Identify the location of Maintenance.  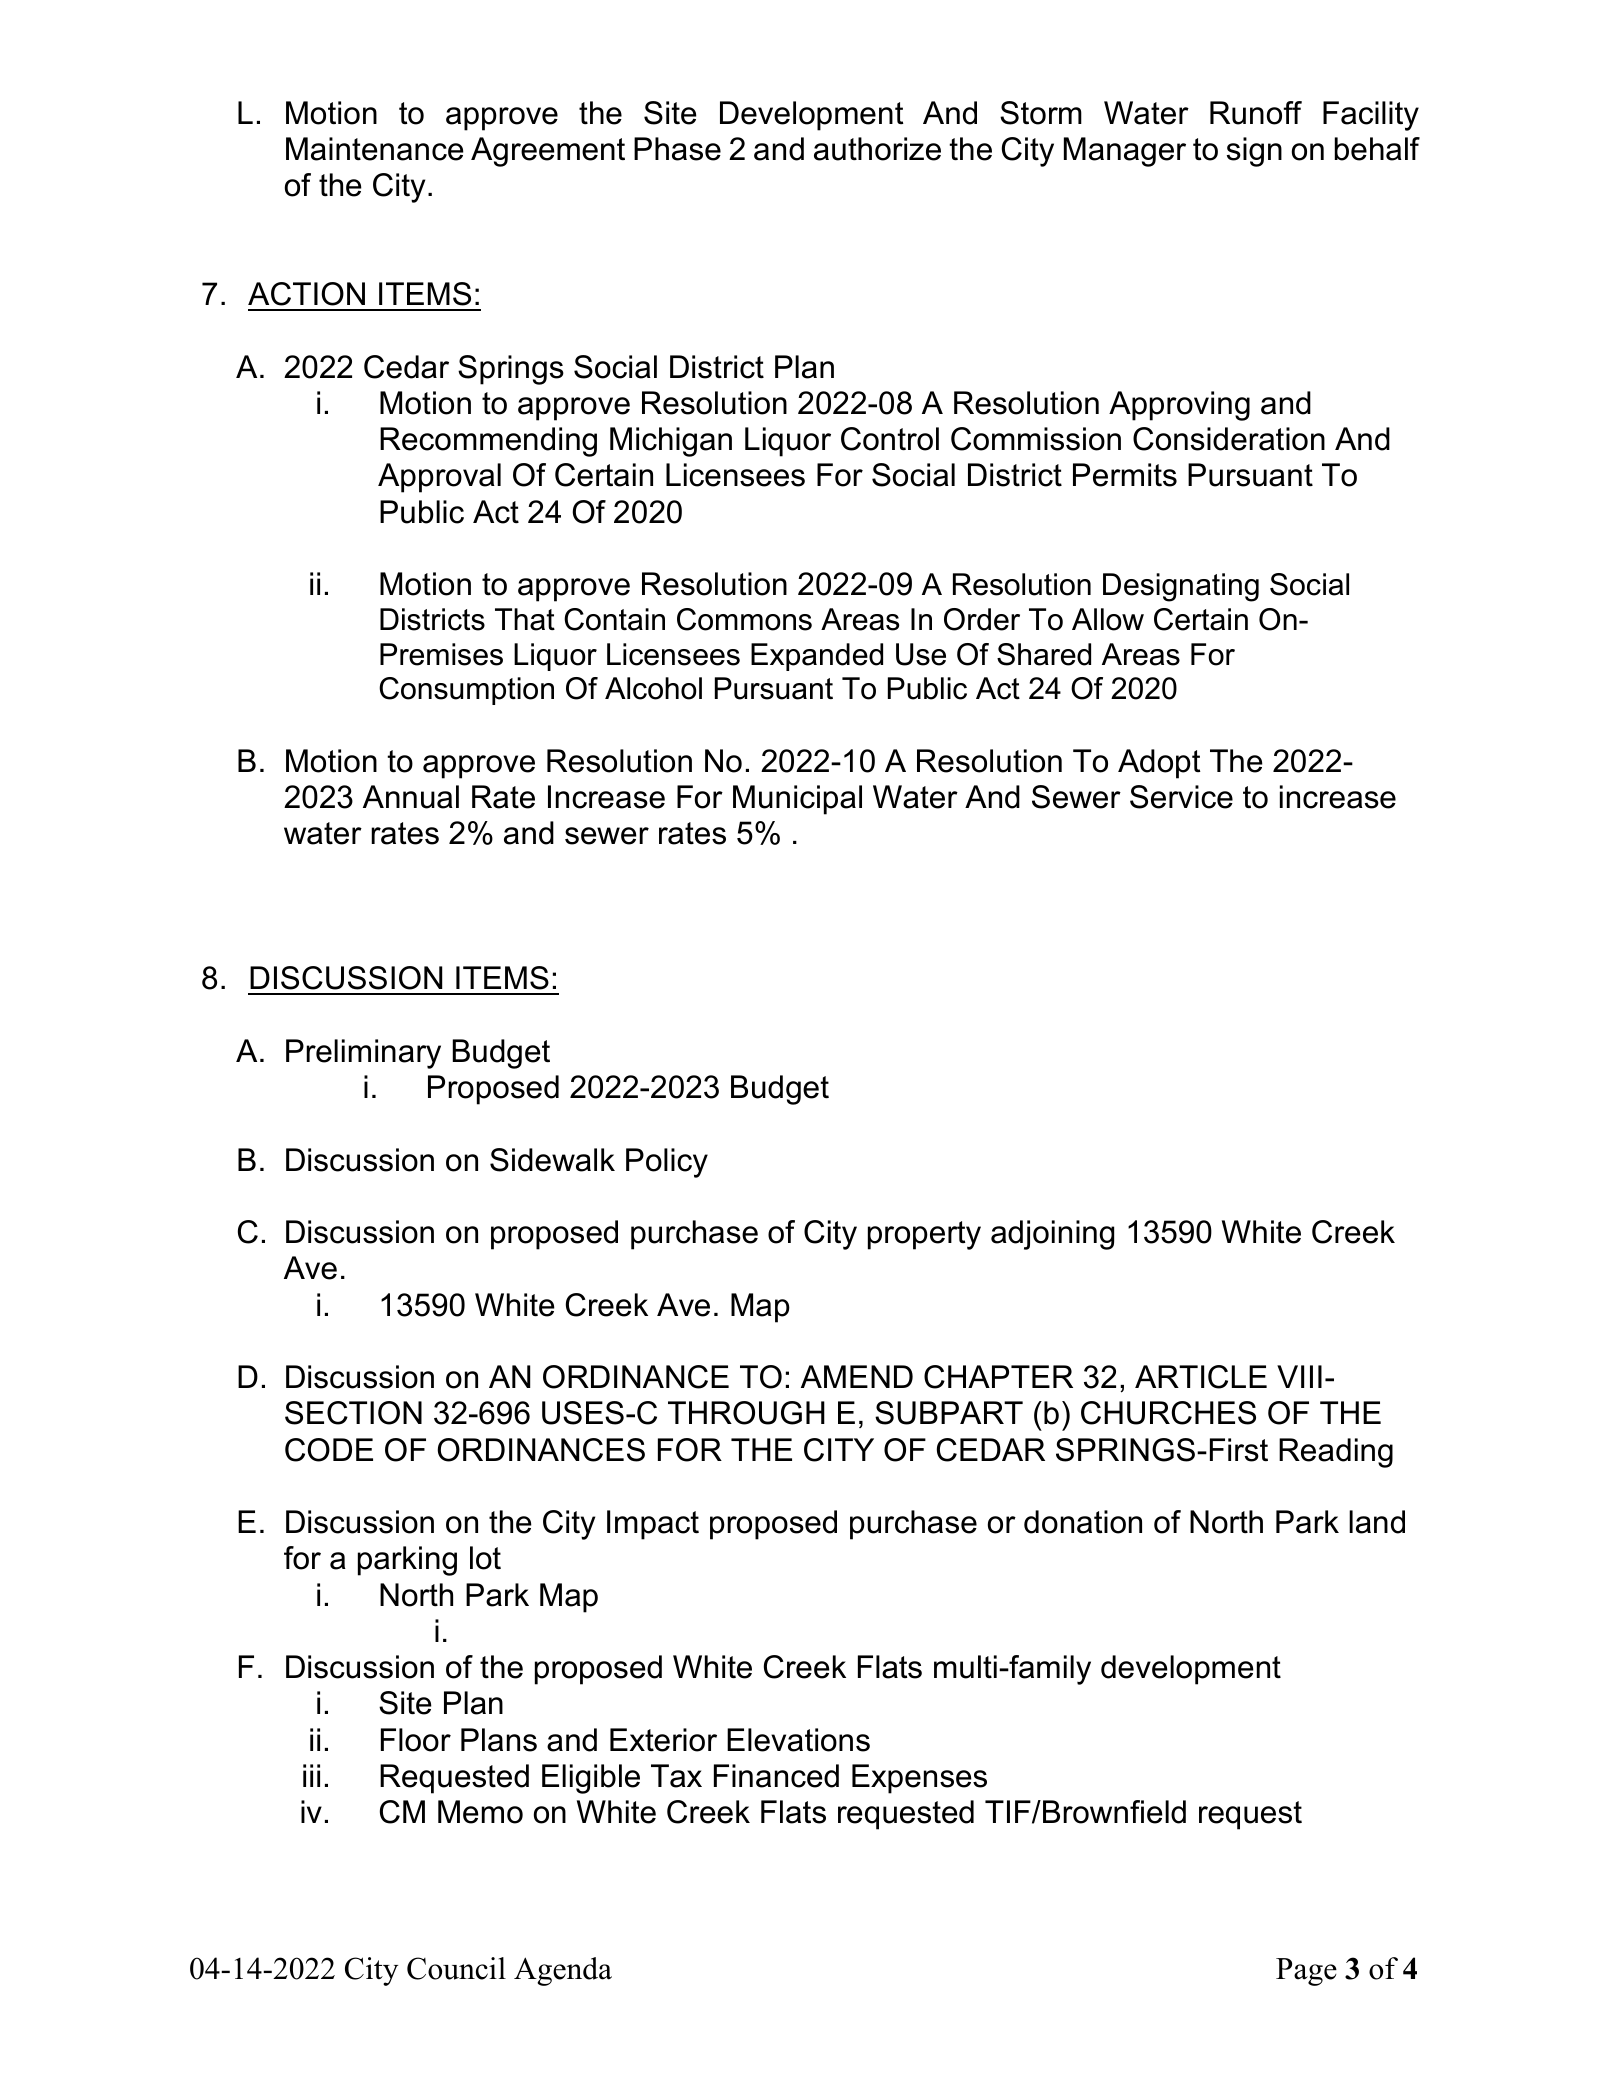
(375, 149).
